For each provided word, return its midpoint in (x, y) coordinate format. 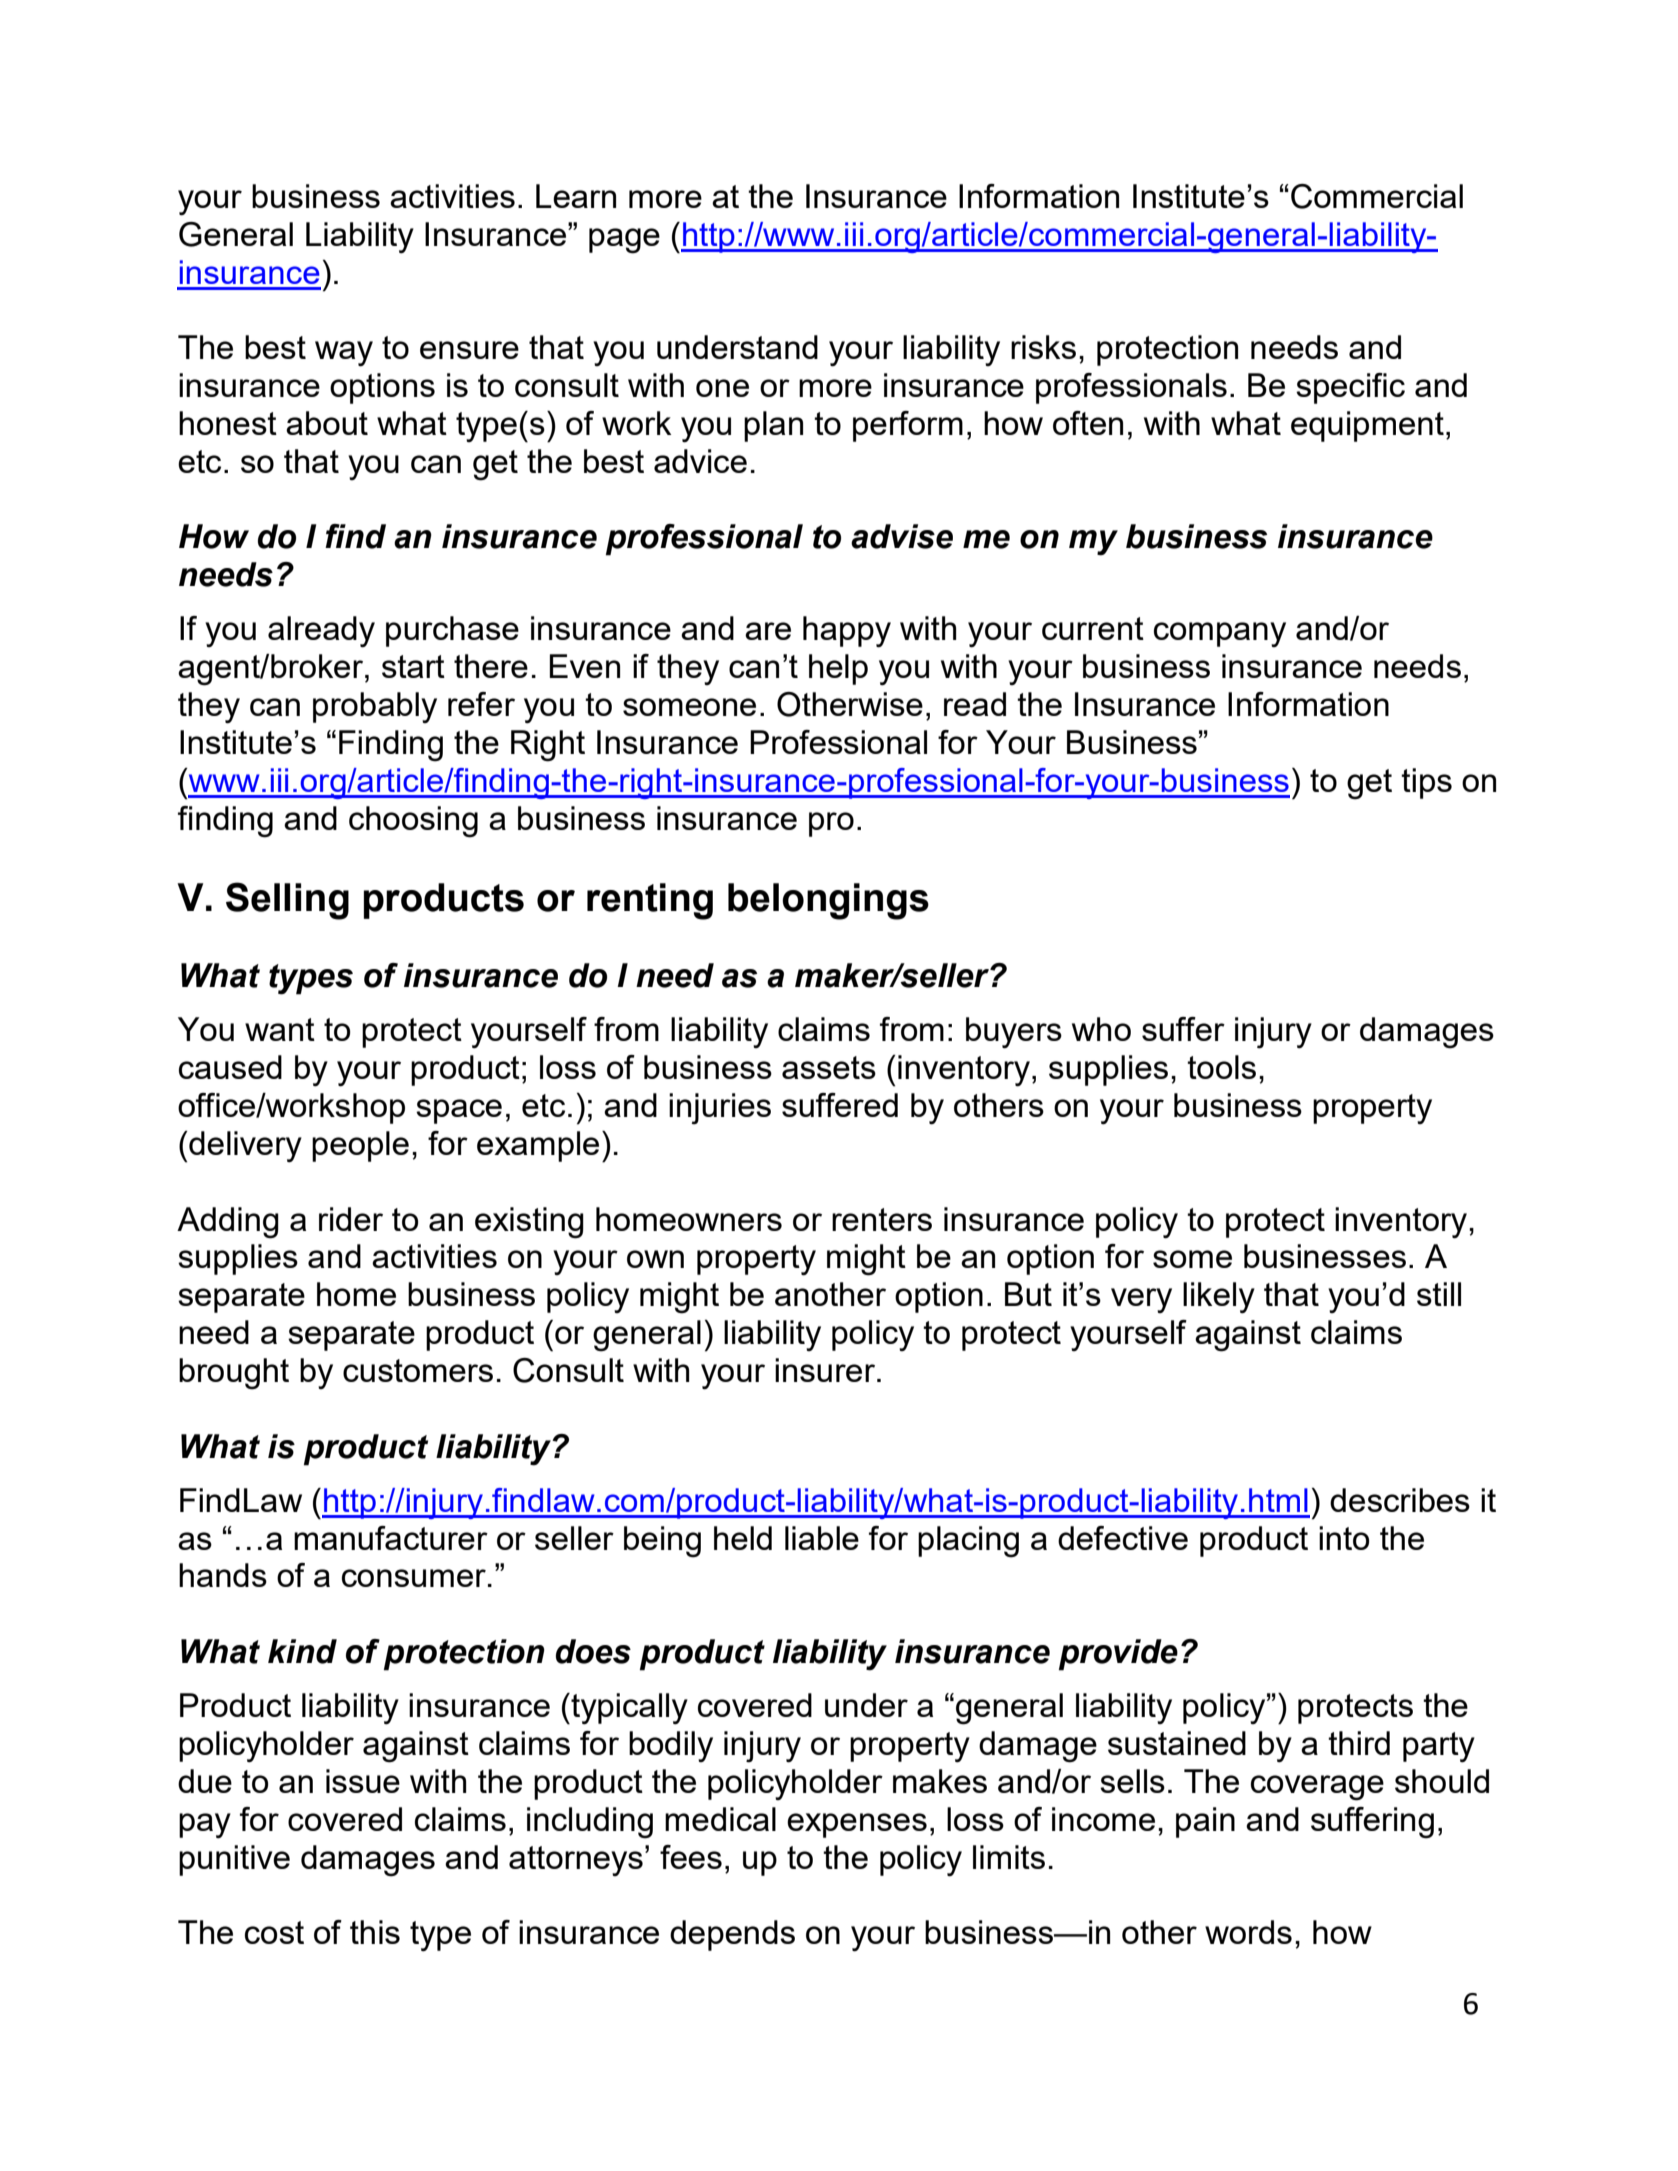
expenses (857, 1825)
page (624, 241)
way (344, 354)
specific (1350, 388)
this (375, 1932)
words (1248, 1932)
